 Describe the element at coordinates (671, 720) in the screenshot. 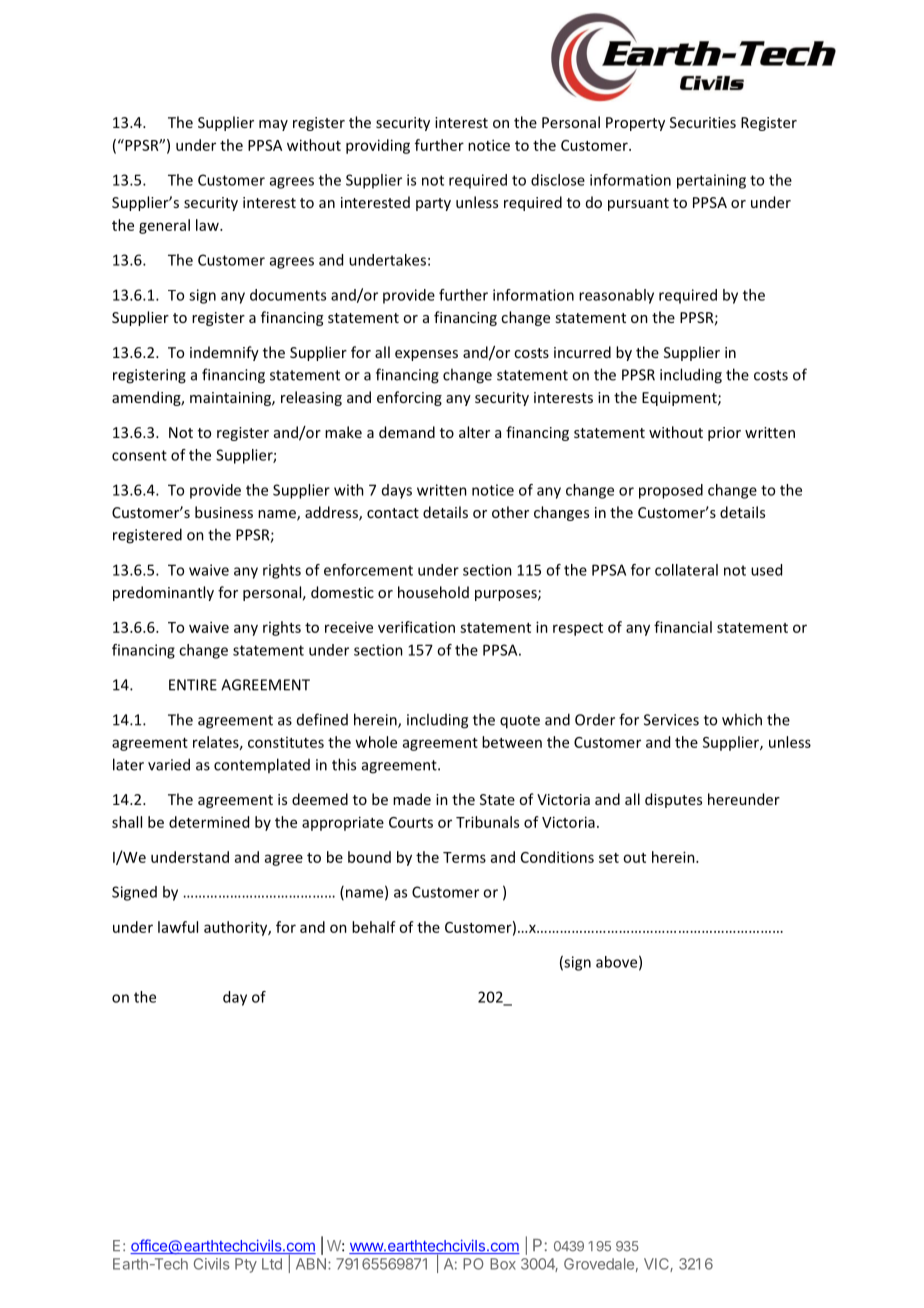

I see `Services` at that location.
